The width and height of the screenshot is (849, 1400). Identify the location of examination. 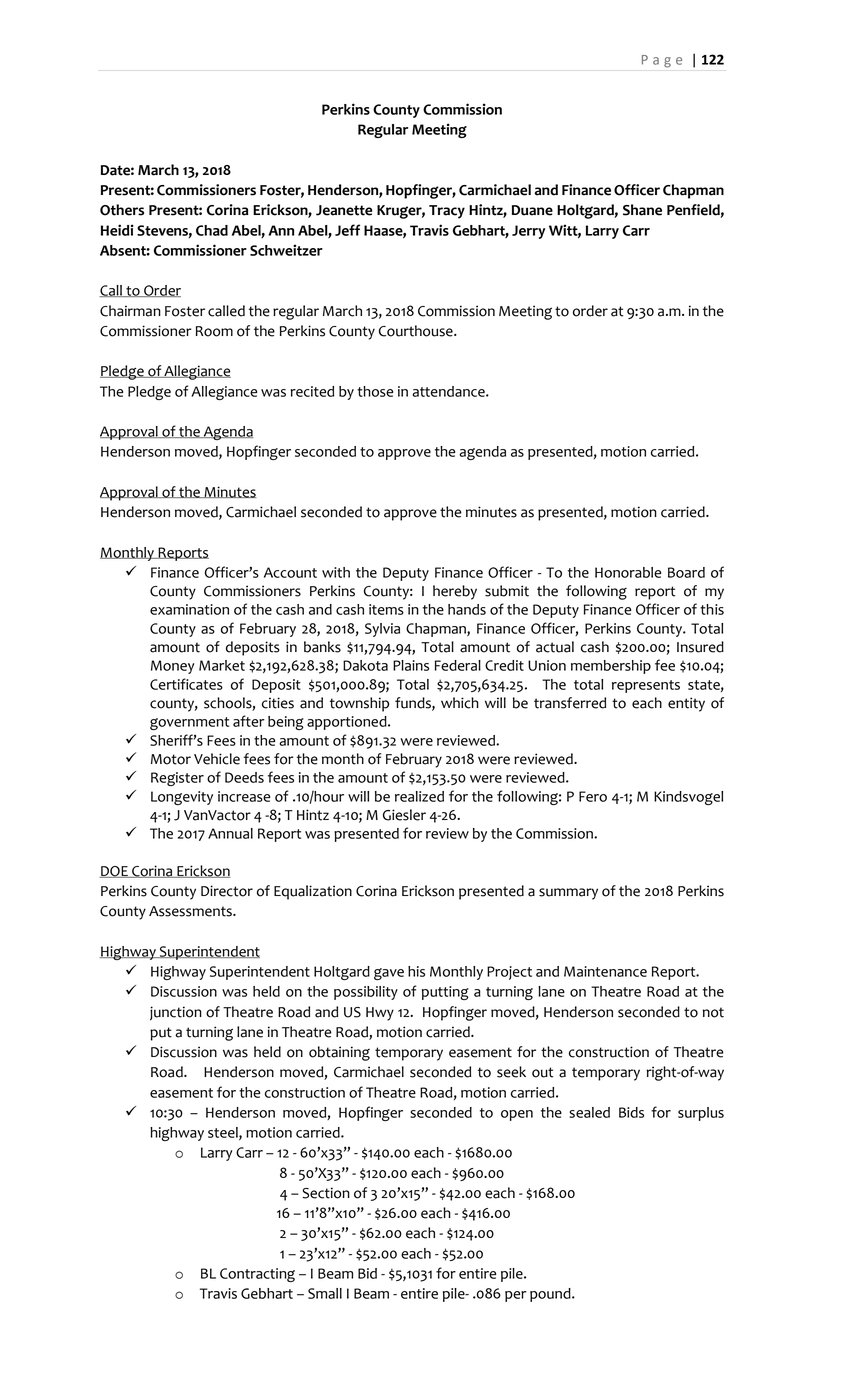
(189, 609).
